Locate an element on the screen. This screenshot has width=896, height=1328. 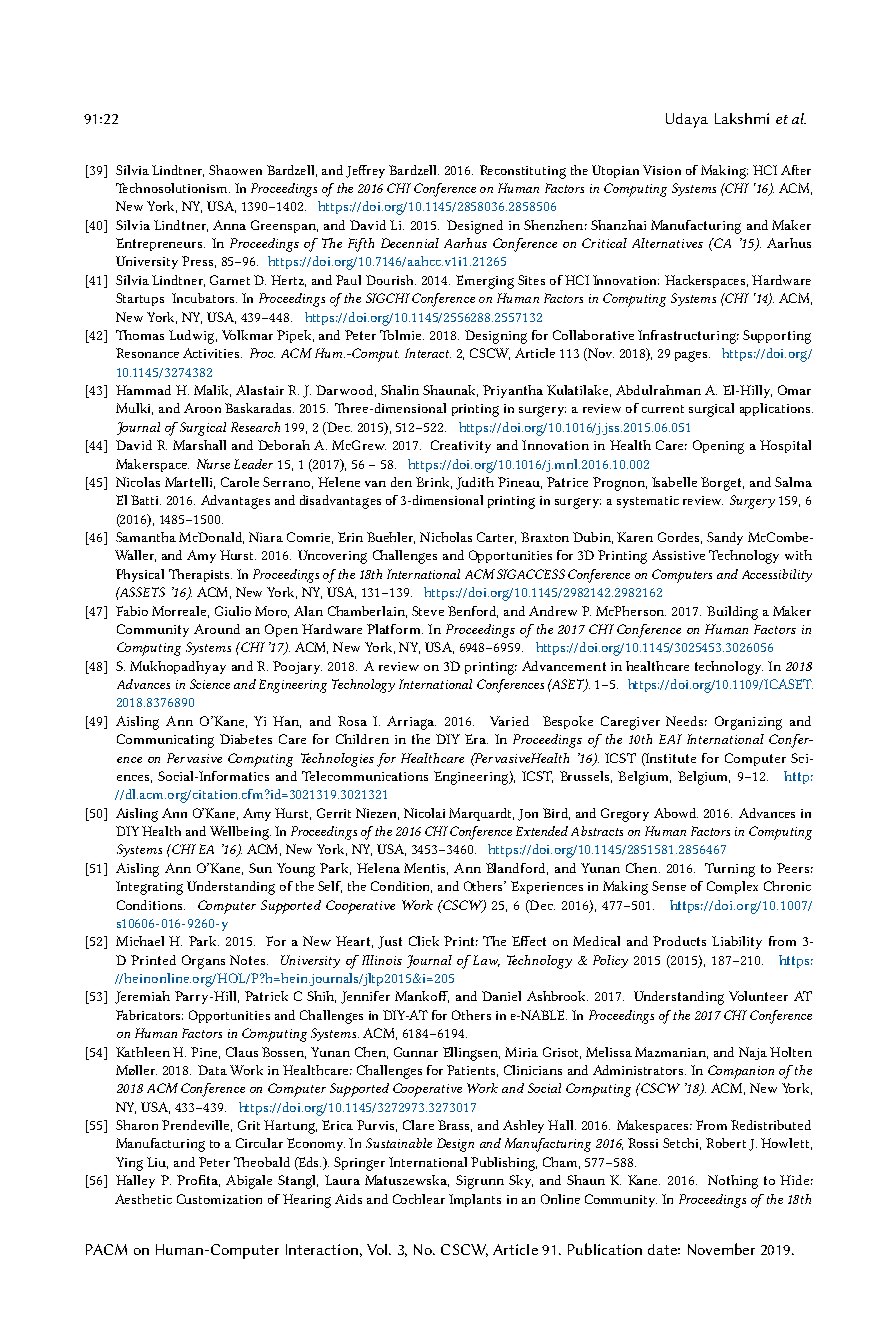
Shaowen is located at coordinates (235, 170).
